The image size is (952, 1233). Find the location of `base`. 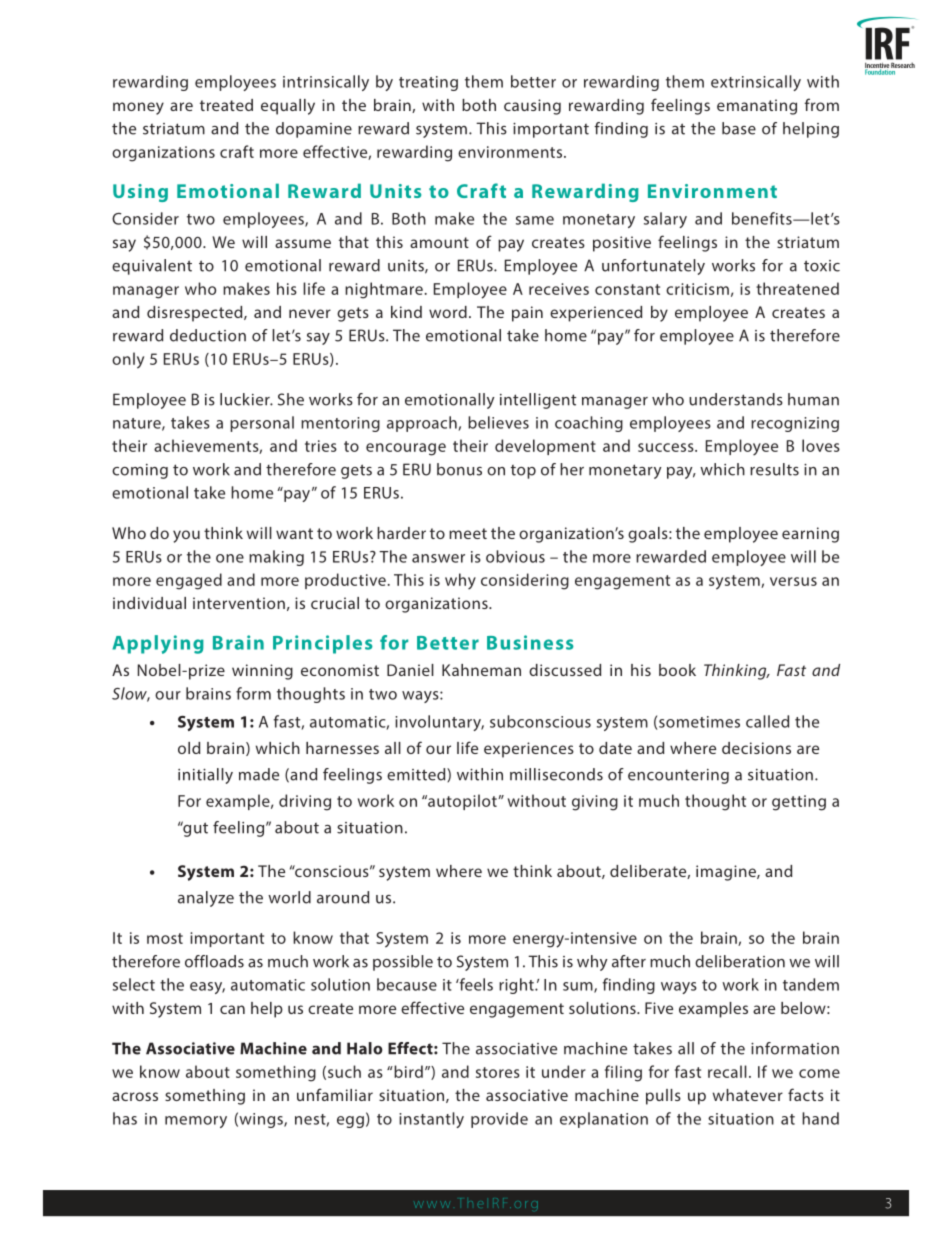

base is located at coordinates (739, 128).
